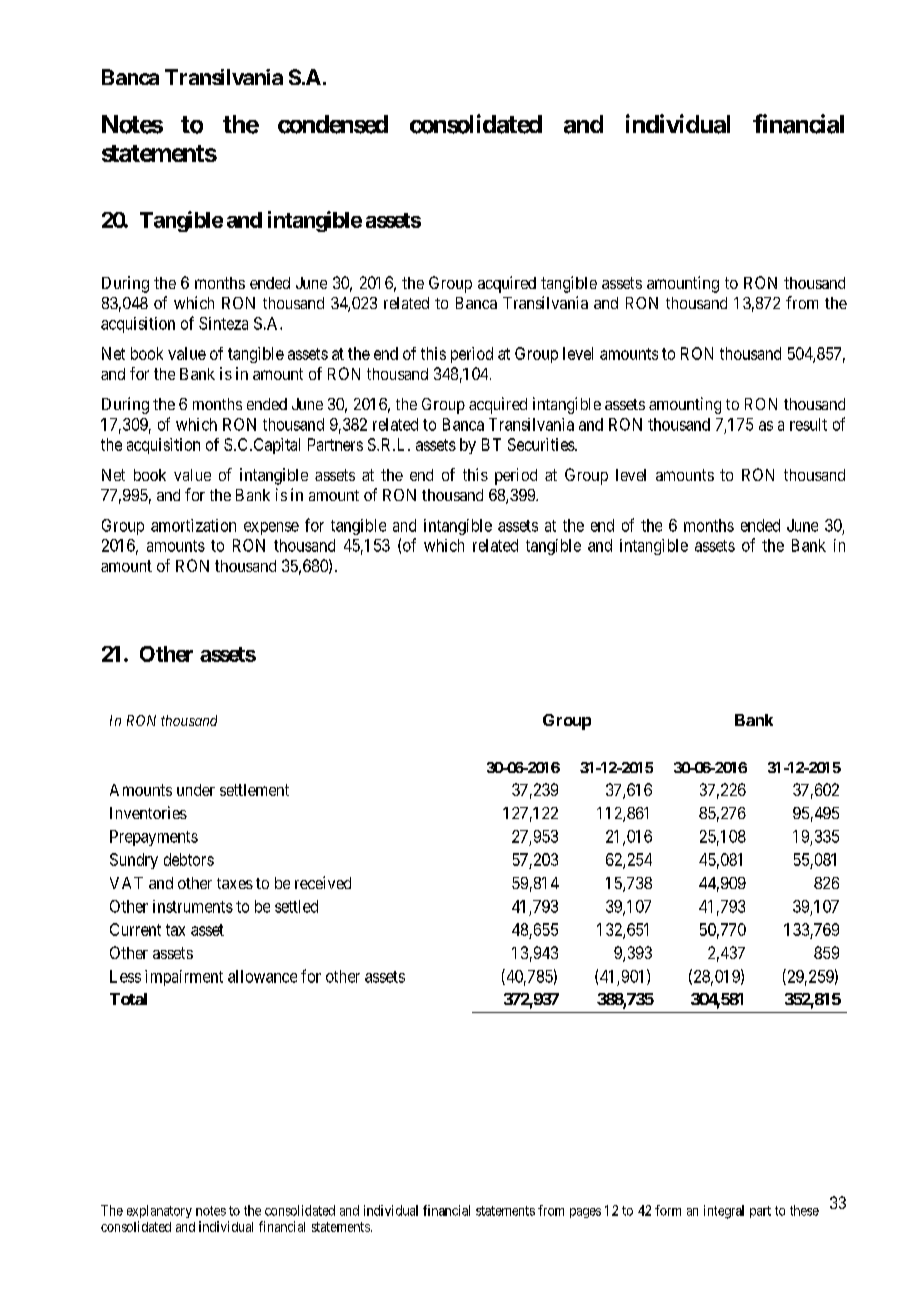 Image resolution: width=924 pixels, height=1308 pixels. I want to click on explanatory, so click(159, 1211).
